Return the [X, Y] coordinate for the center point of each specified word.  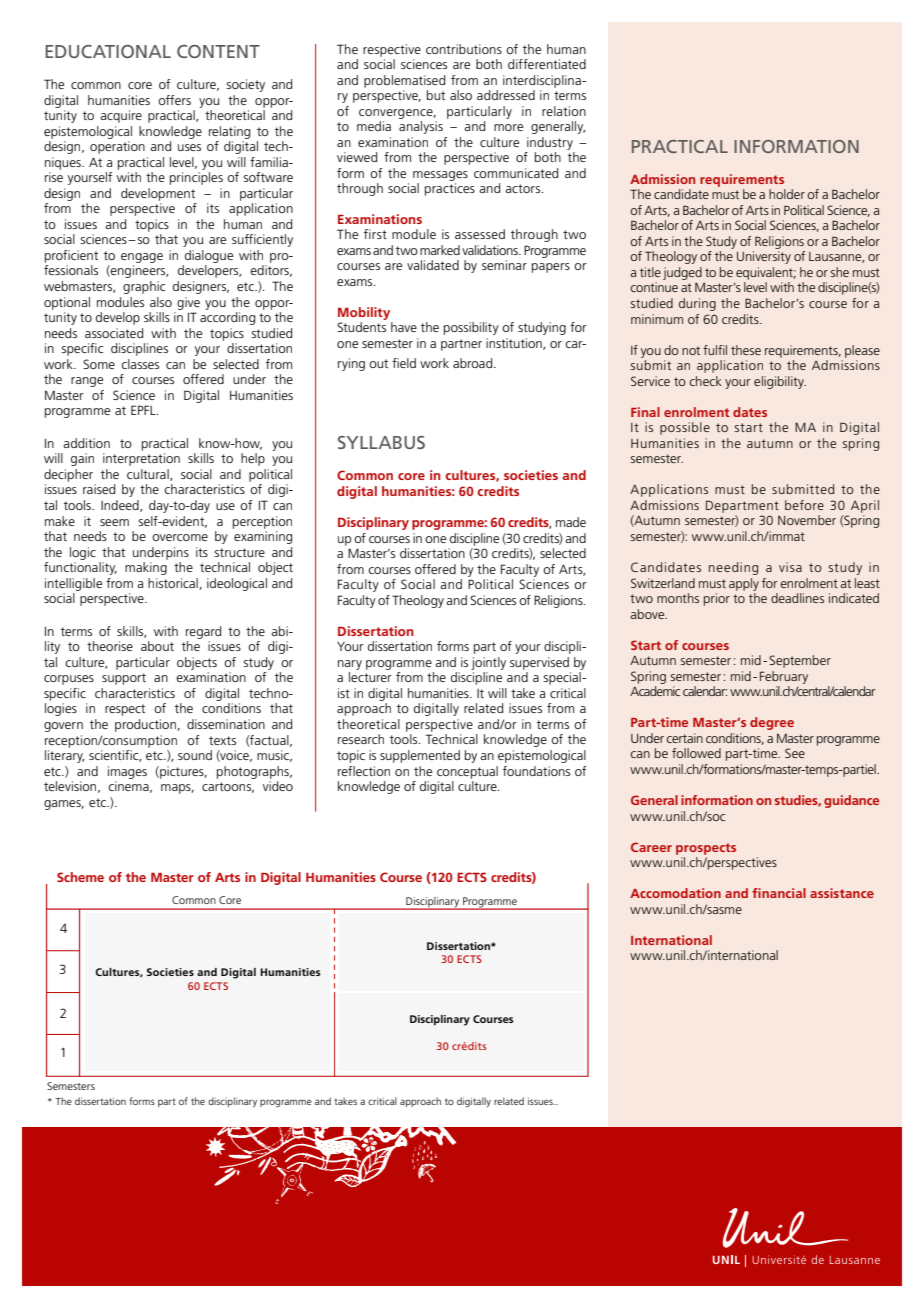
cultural [149, 475]
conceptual [467, 772]
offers [174, 100]
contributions [464, 49]
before [804, 505]
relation [564, 111]
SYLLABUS [381, 442]
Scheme [80, 877]
